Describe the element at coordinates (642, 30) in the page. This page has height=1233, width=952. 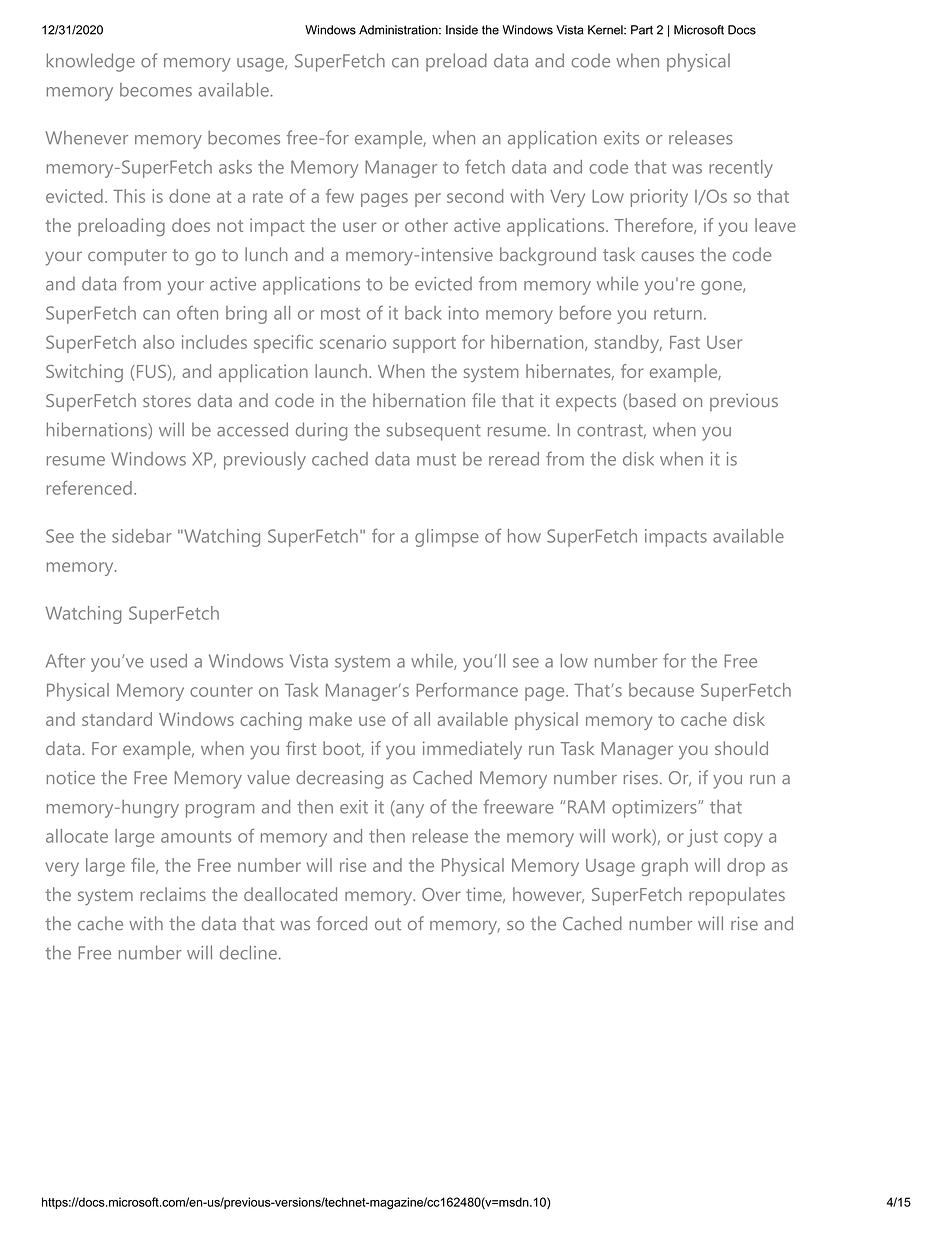
I see `Part` at that location.
